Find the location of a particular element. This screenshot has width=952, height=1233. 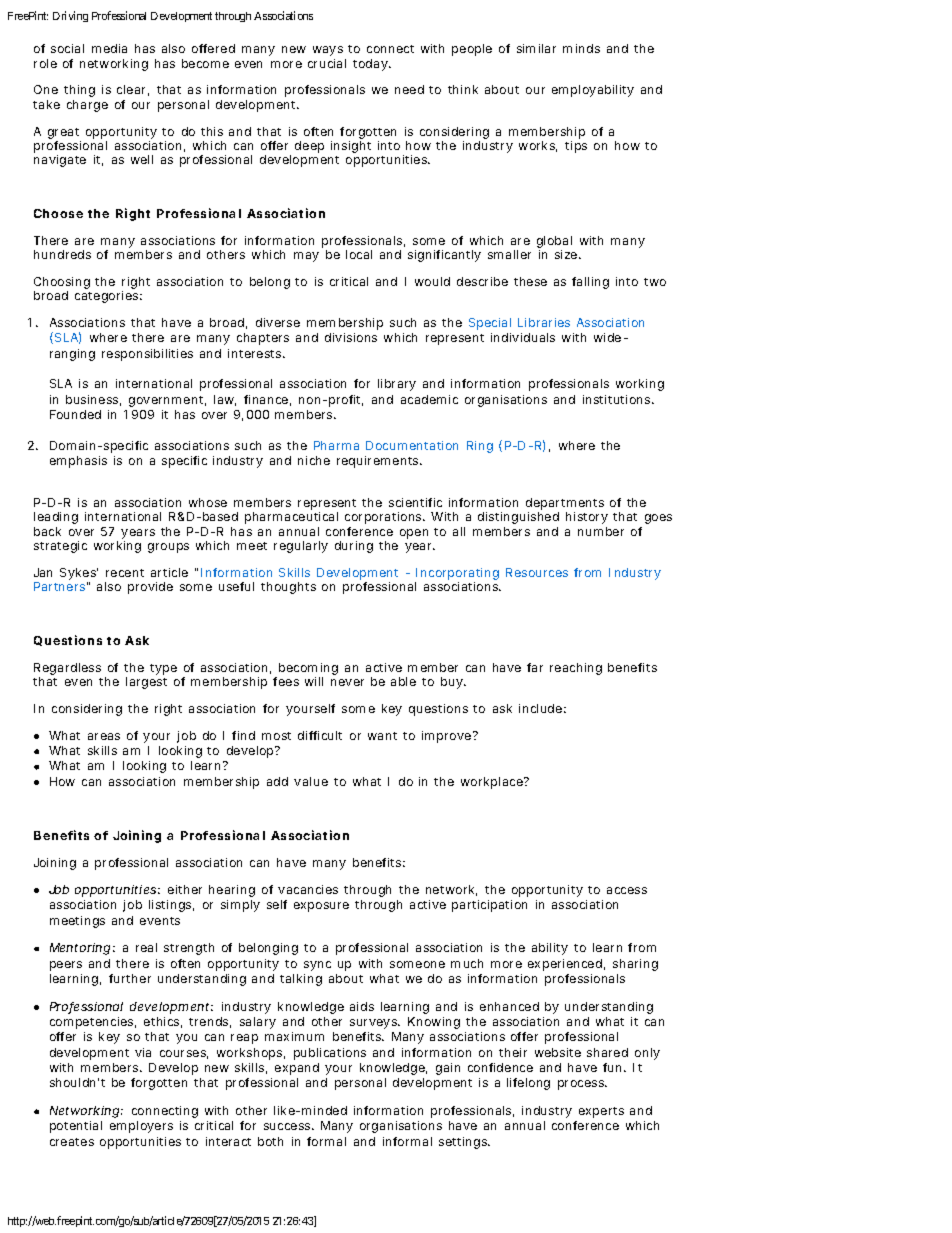

ways is located at coordinates (328, 51).
